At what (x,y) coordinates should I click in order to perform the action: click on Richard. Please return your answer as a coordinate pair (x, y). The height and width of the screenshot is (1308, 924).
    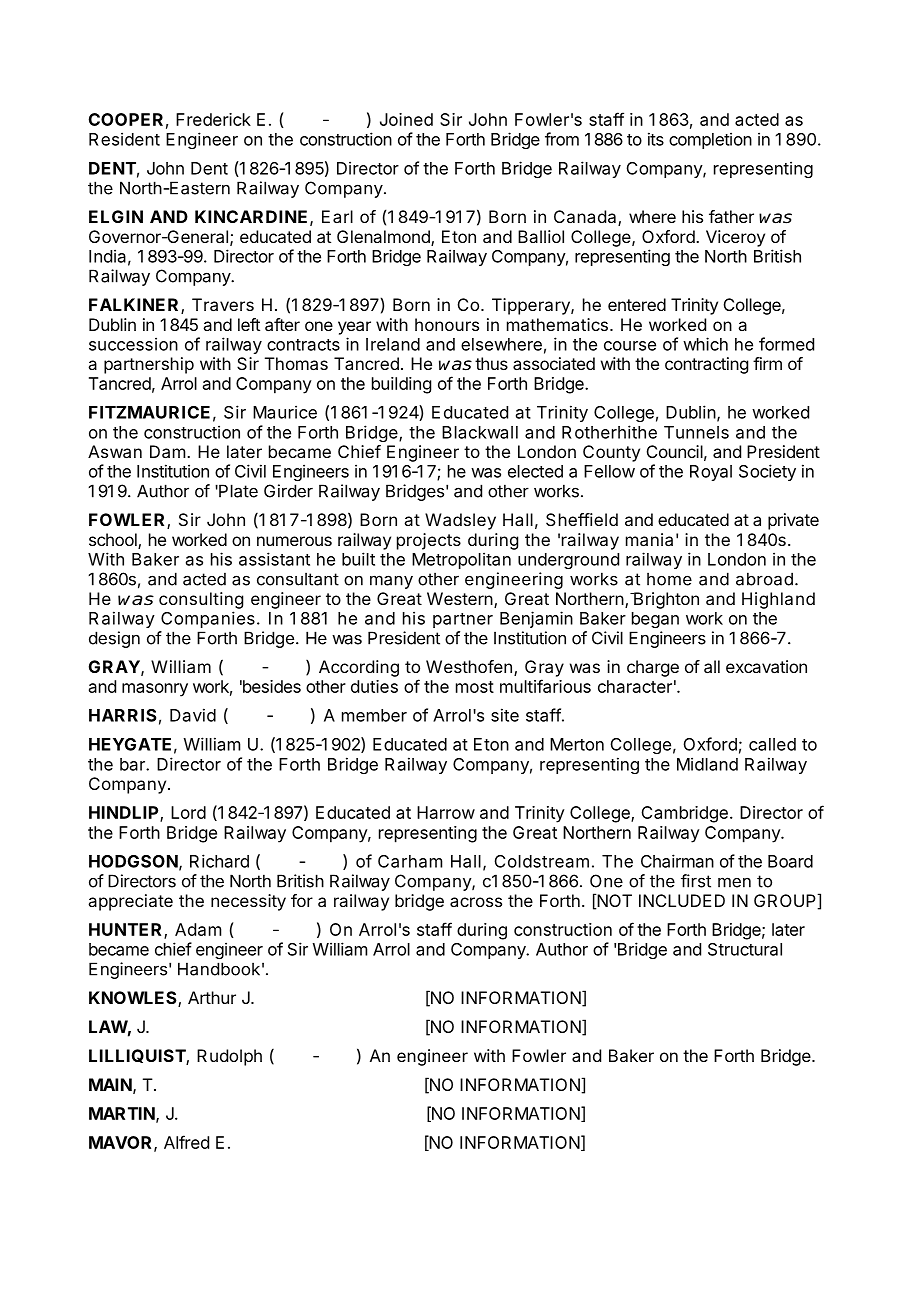
    Looking at the image, I should click on (219, 861).
